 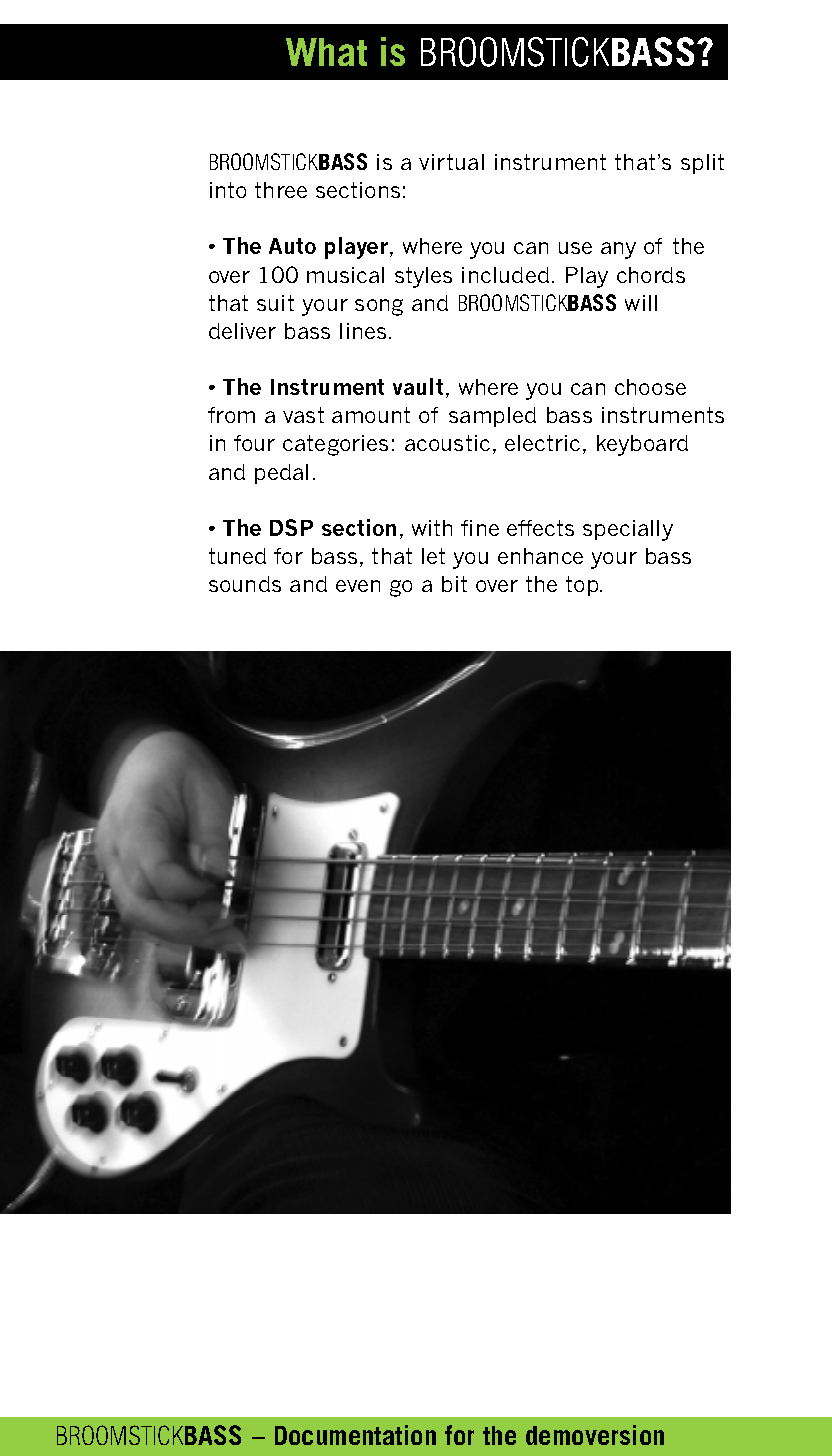 What do you see at coordinates (237, 556) in the document?
I see `tuned` at bounding box center [237, 556].
